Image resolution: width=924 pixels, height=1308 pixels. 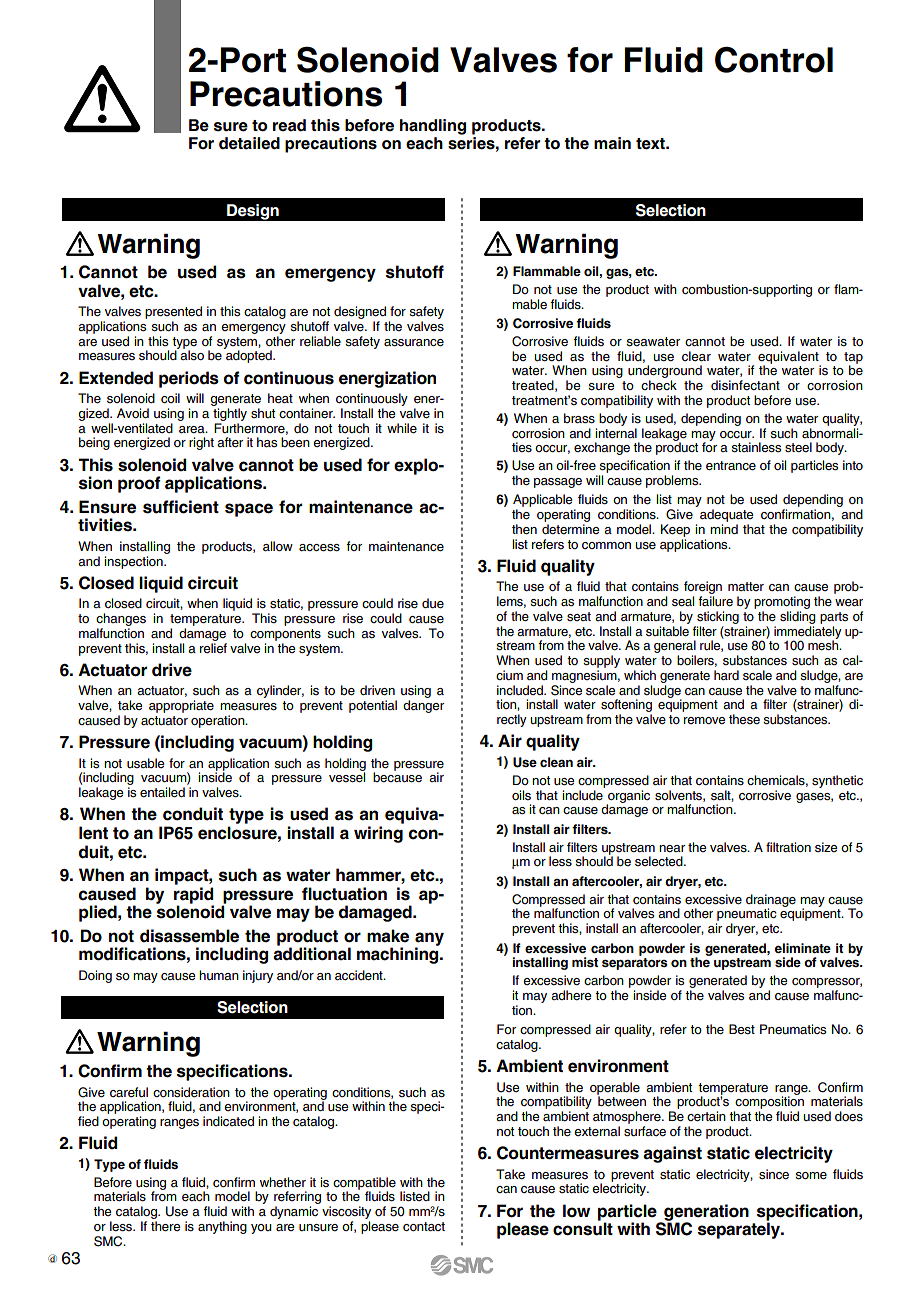 I want to click on detailed, so click(x=249, y=143).
